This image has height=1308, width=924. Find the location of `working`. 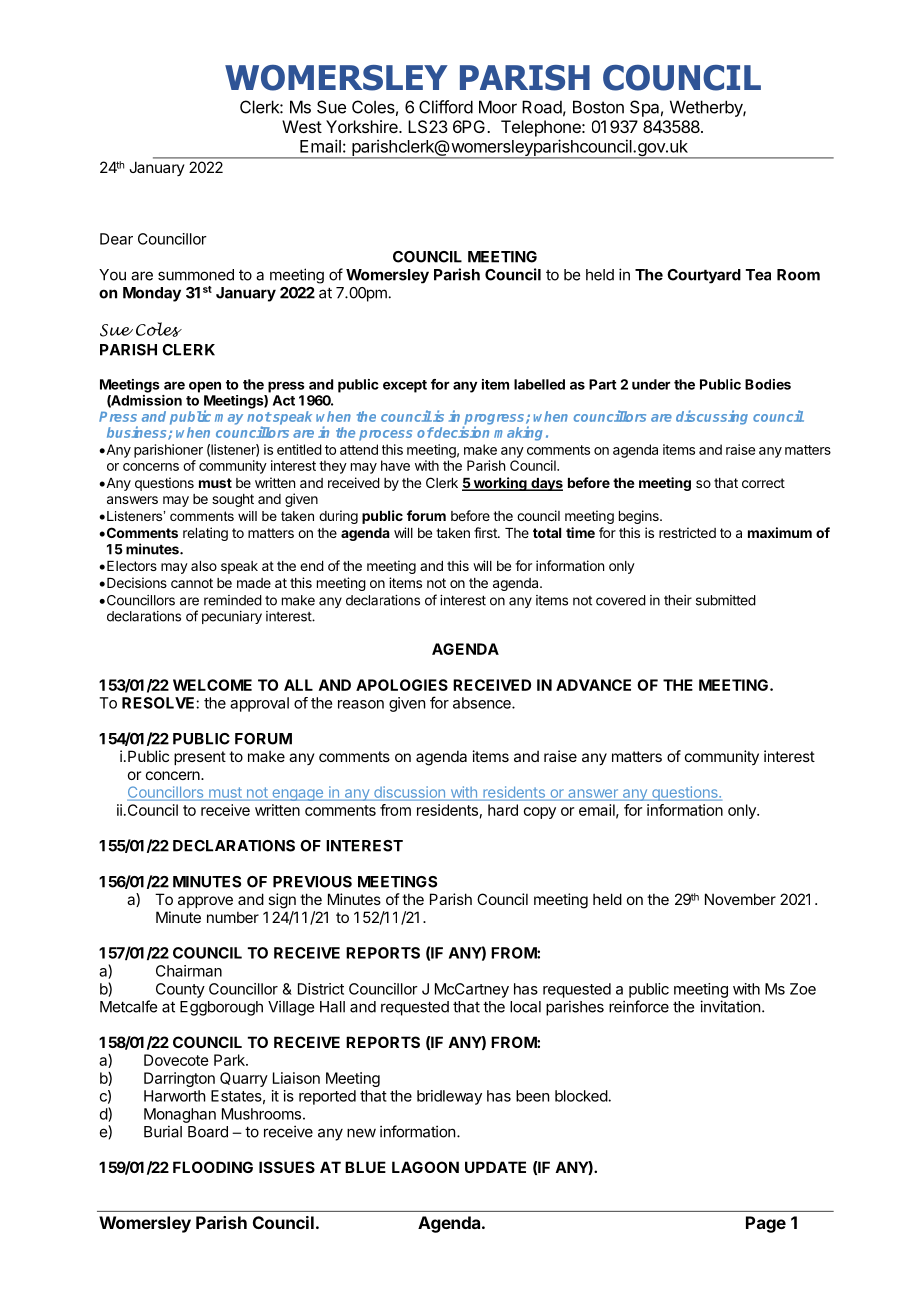

working is located at coordinates (500, 484).
